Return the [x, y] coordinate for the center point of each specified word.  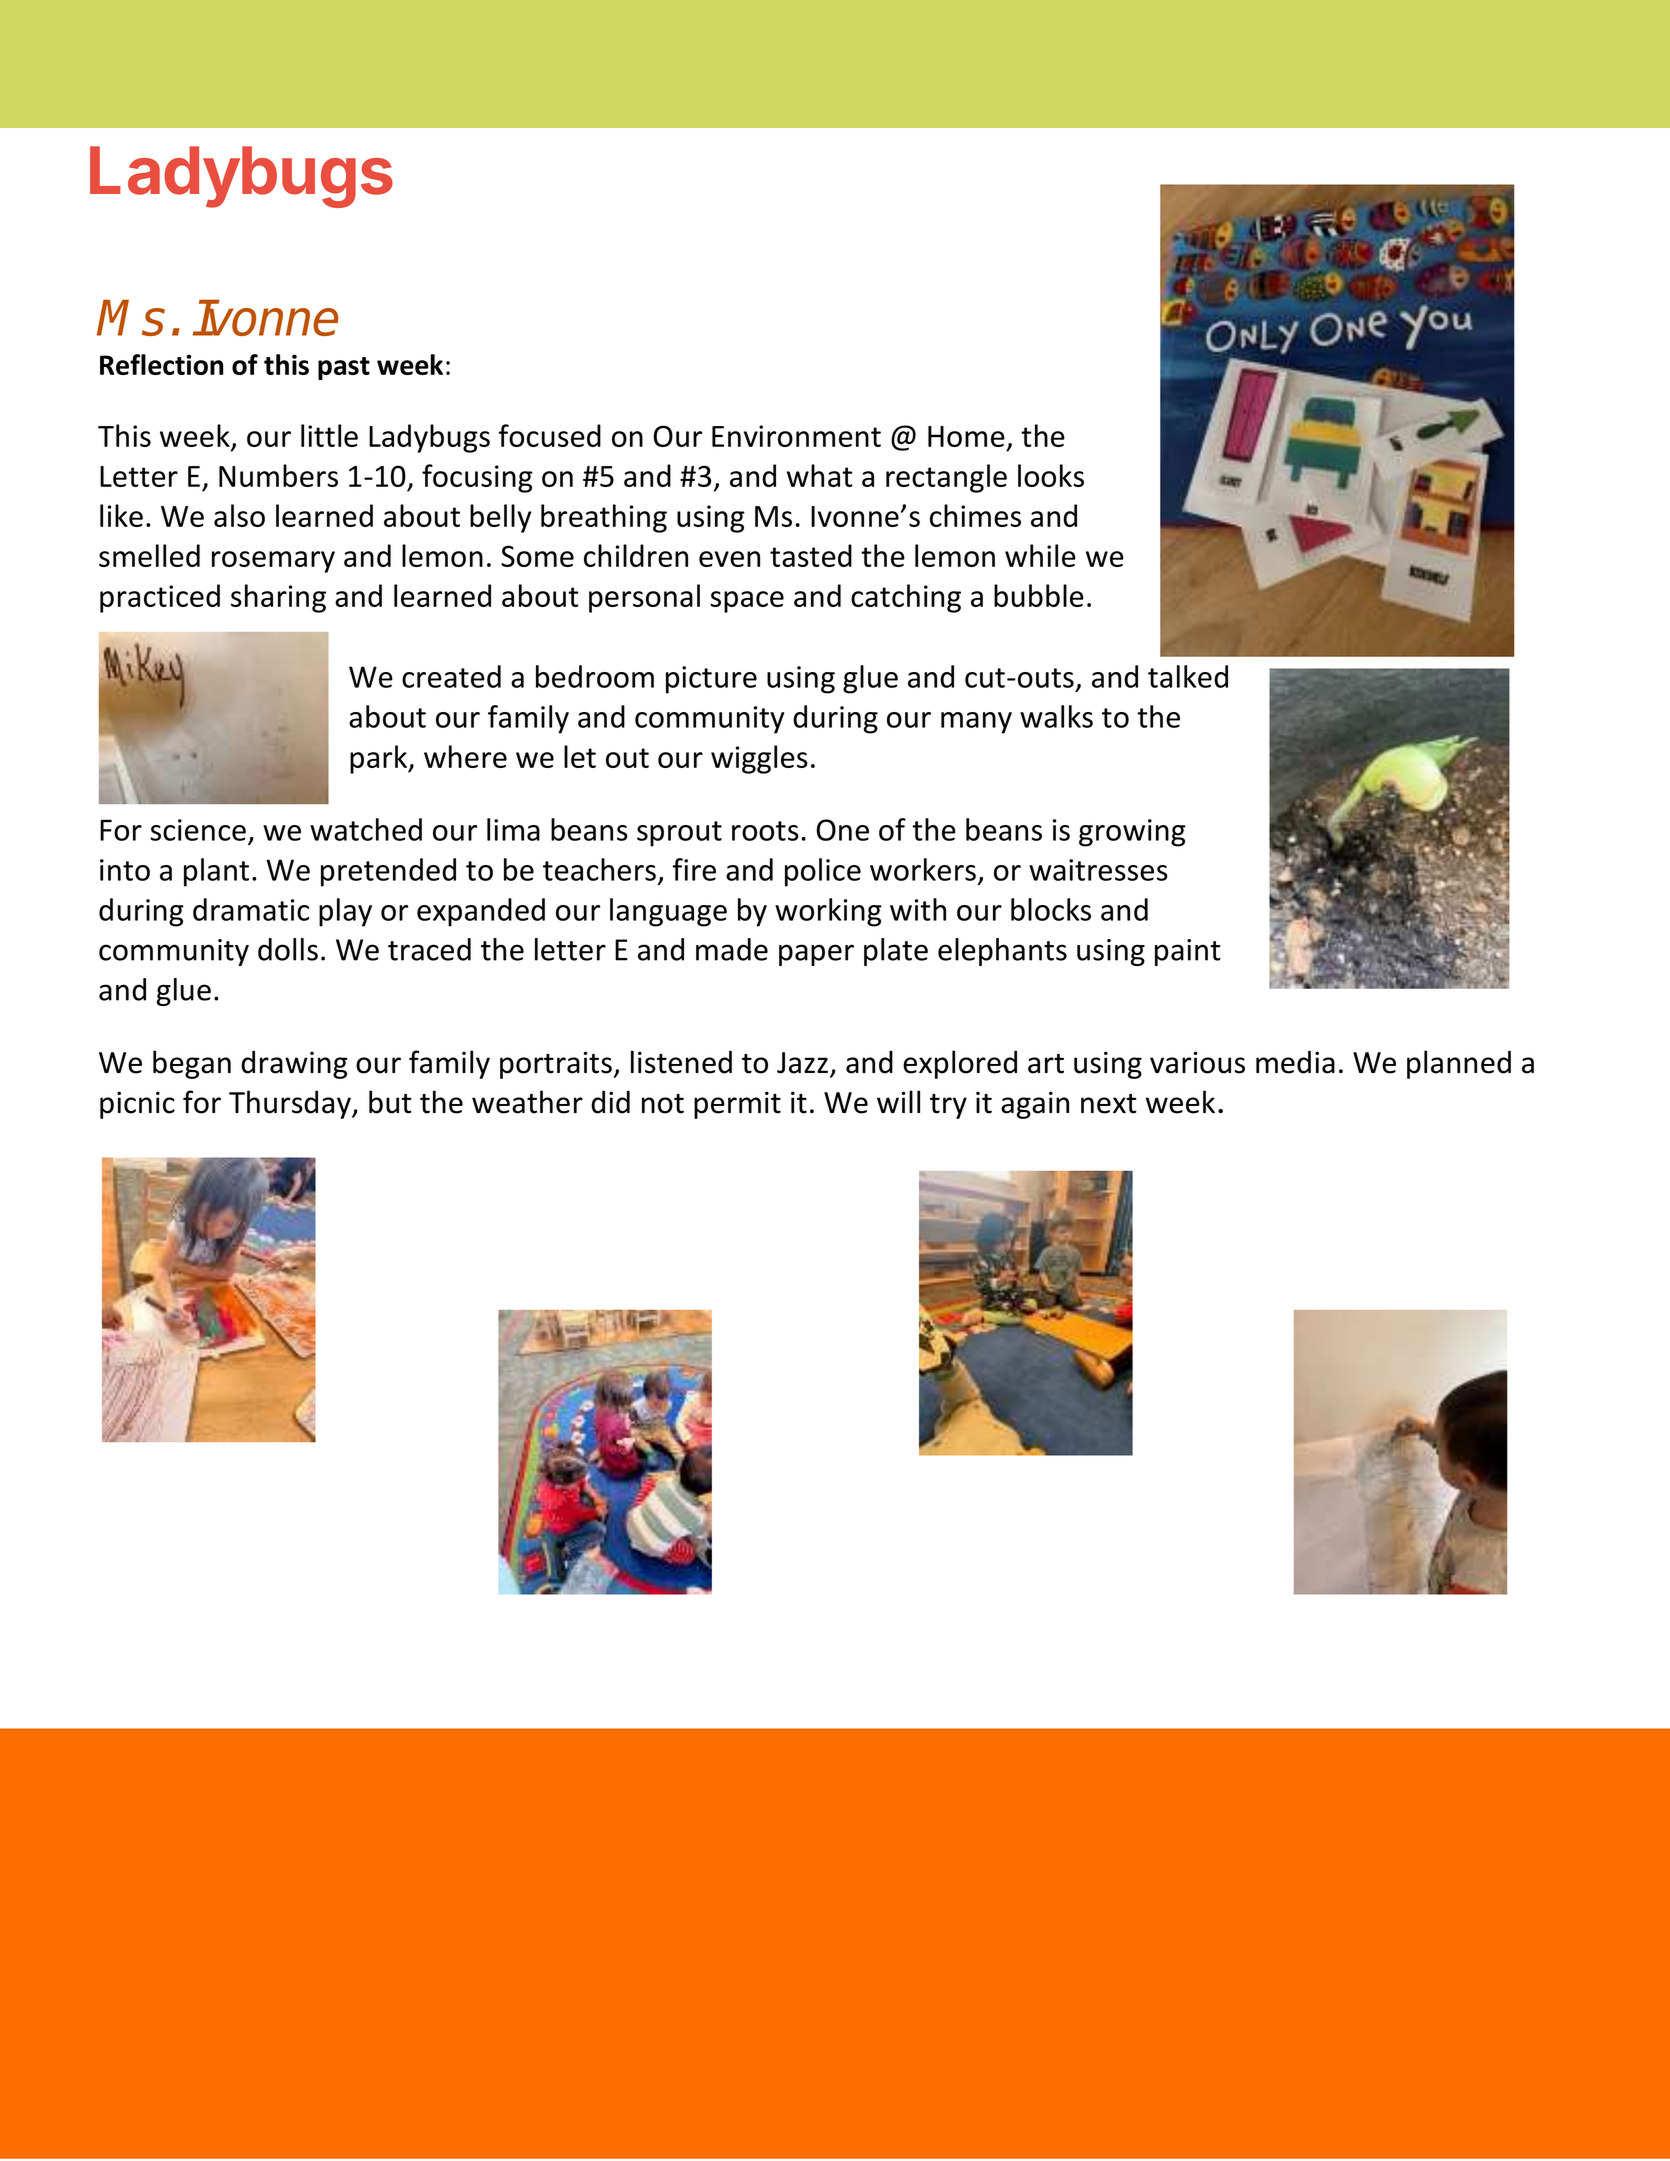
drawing [294, 1064]
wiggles [759, 759]
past [344, 368]
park [380, 759]
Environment [796, 436]
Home [966, 436]
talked [1188, 676]
